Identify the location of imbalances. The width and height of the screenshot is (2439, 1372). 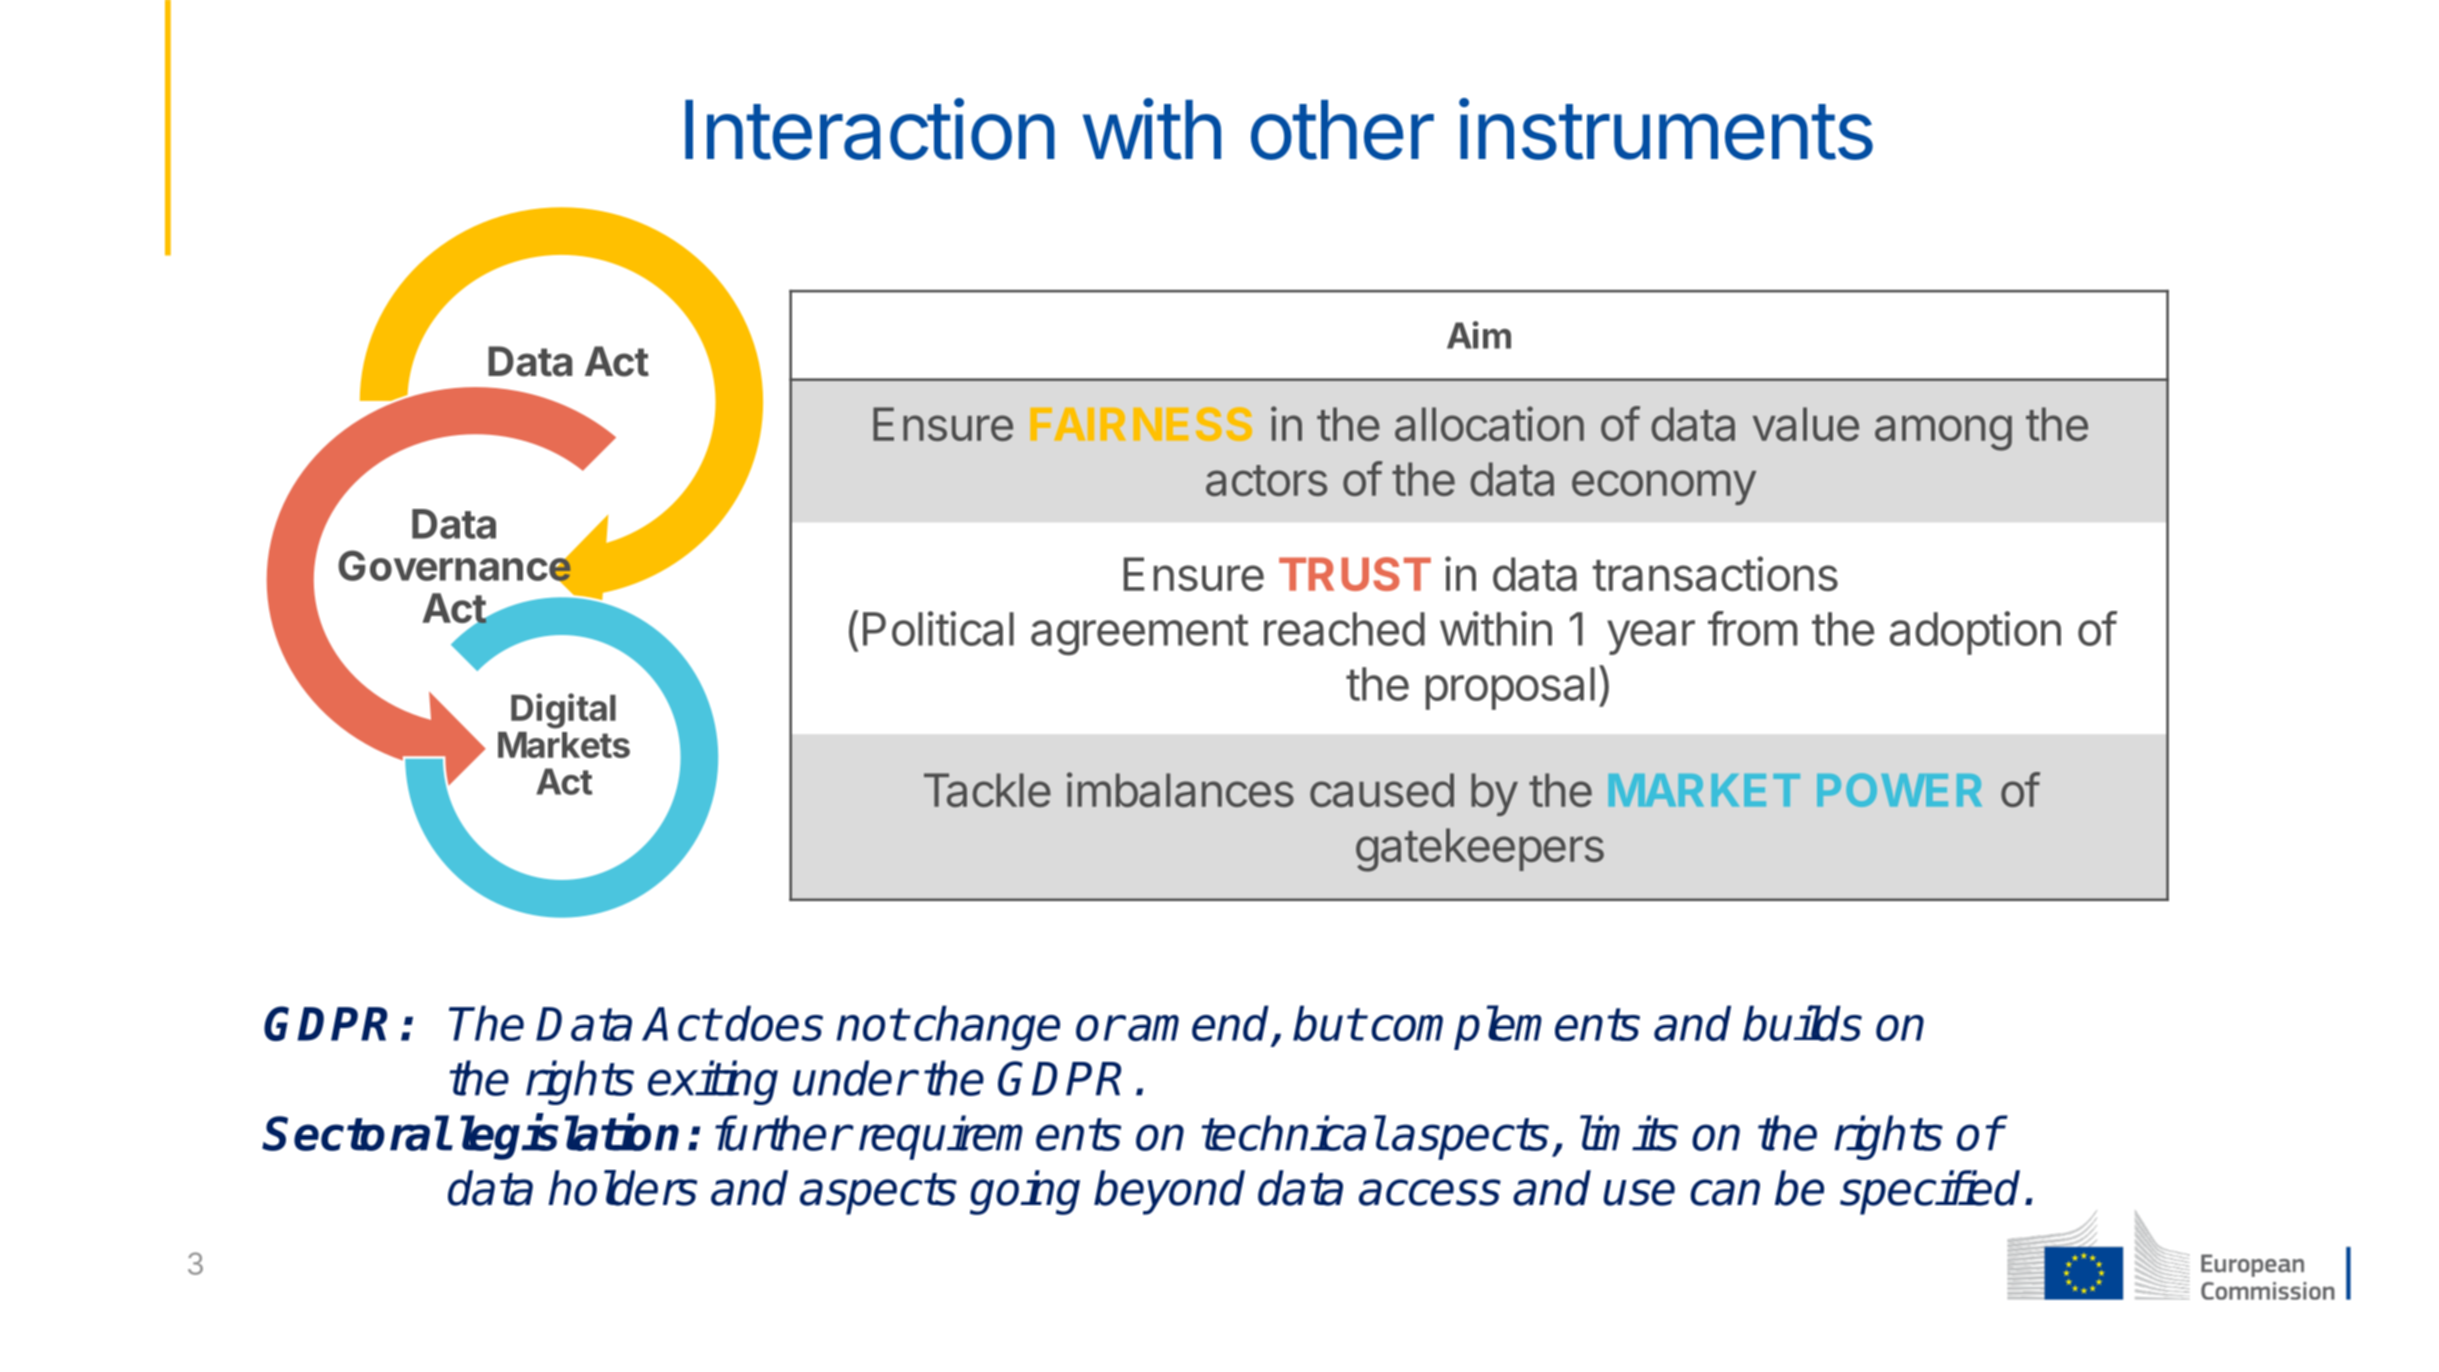
(1180, 789).
